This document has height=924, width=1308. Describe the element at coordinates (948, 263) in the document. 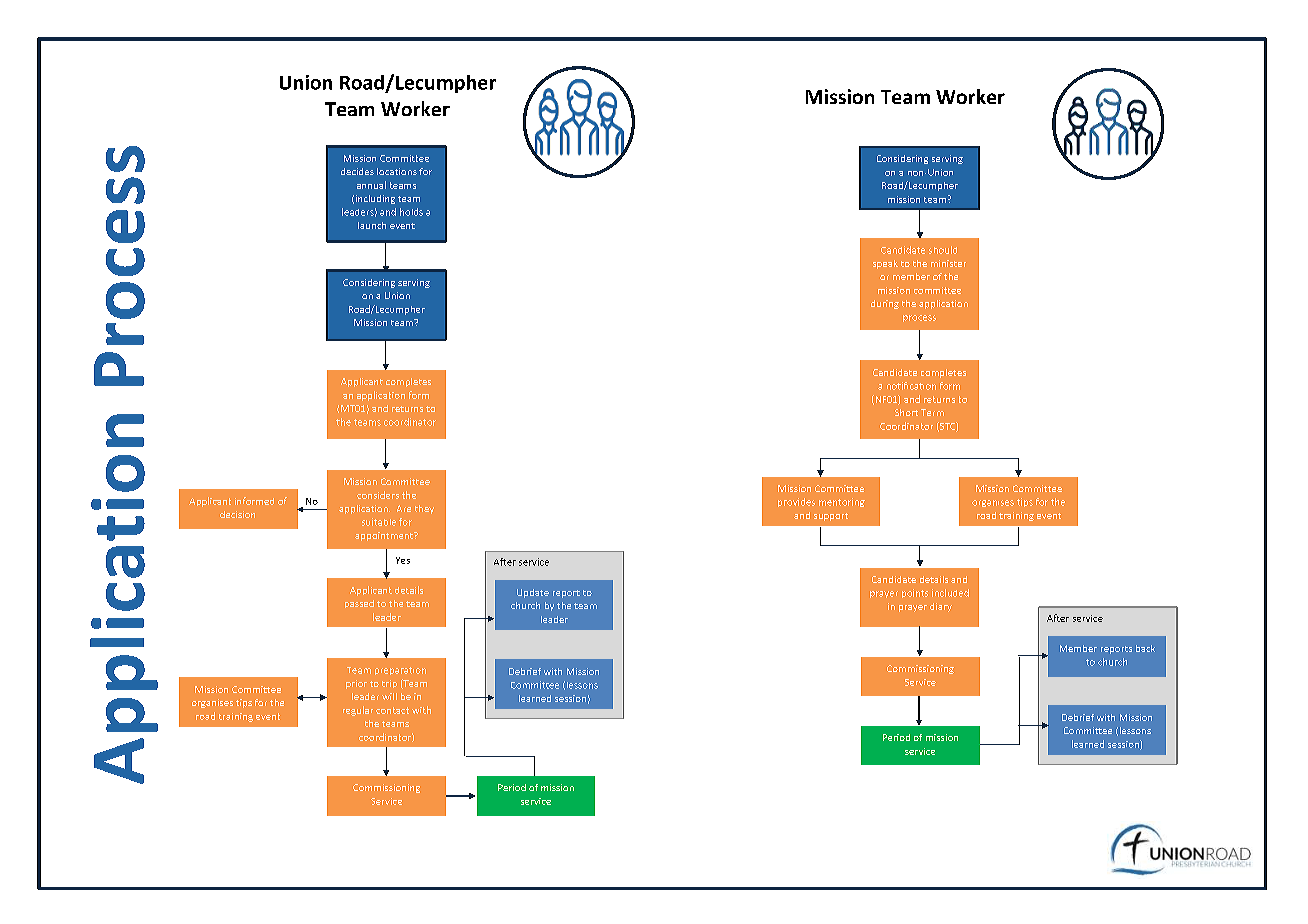

I see `minister` at that location.
